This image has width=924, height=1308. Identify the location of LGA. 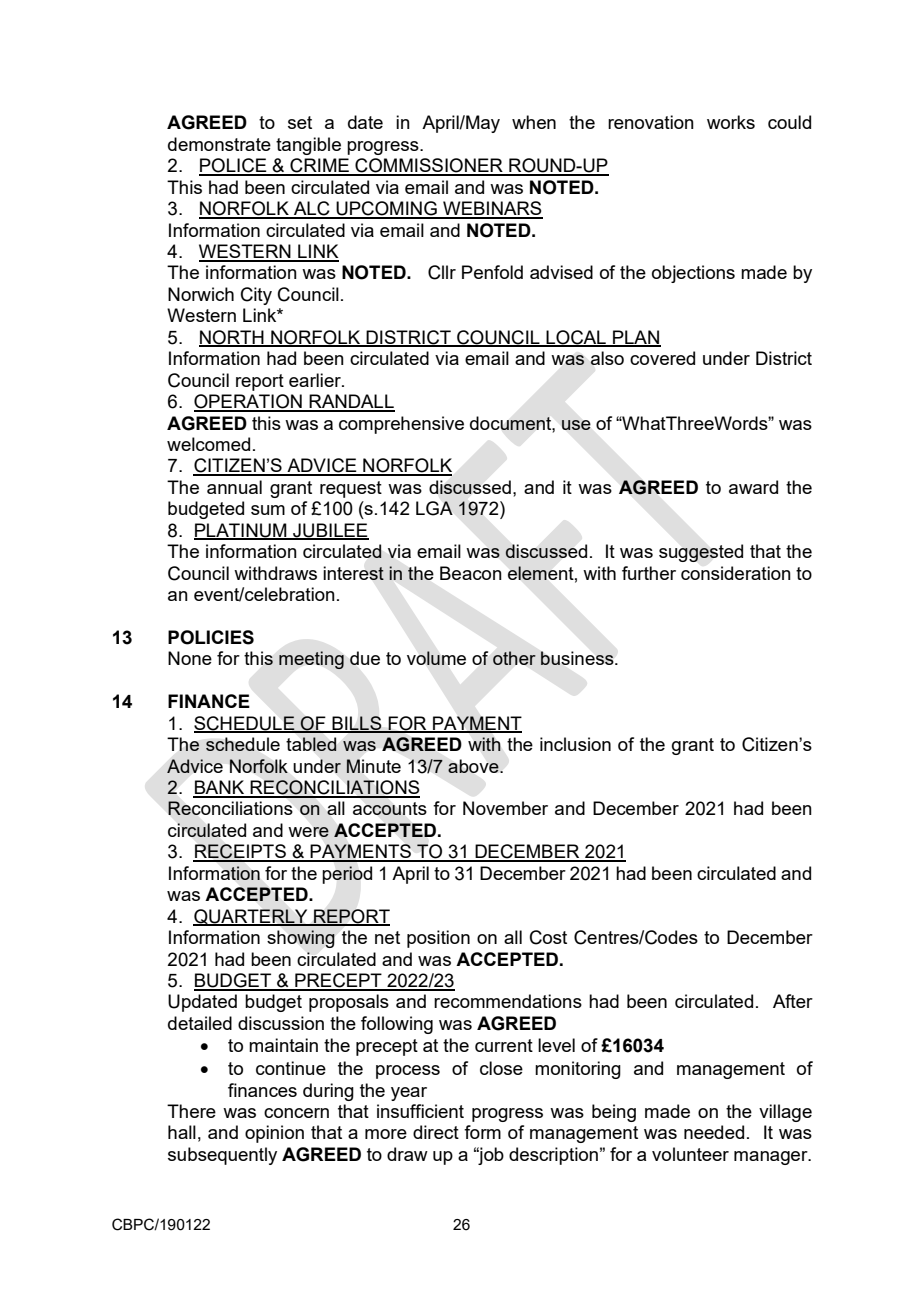
(434, 508).
